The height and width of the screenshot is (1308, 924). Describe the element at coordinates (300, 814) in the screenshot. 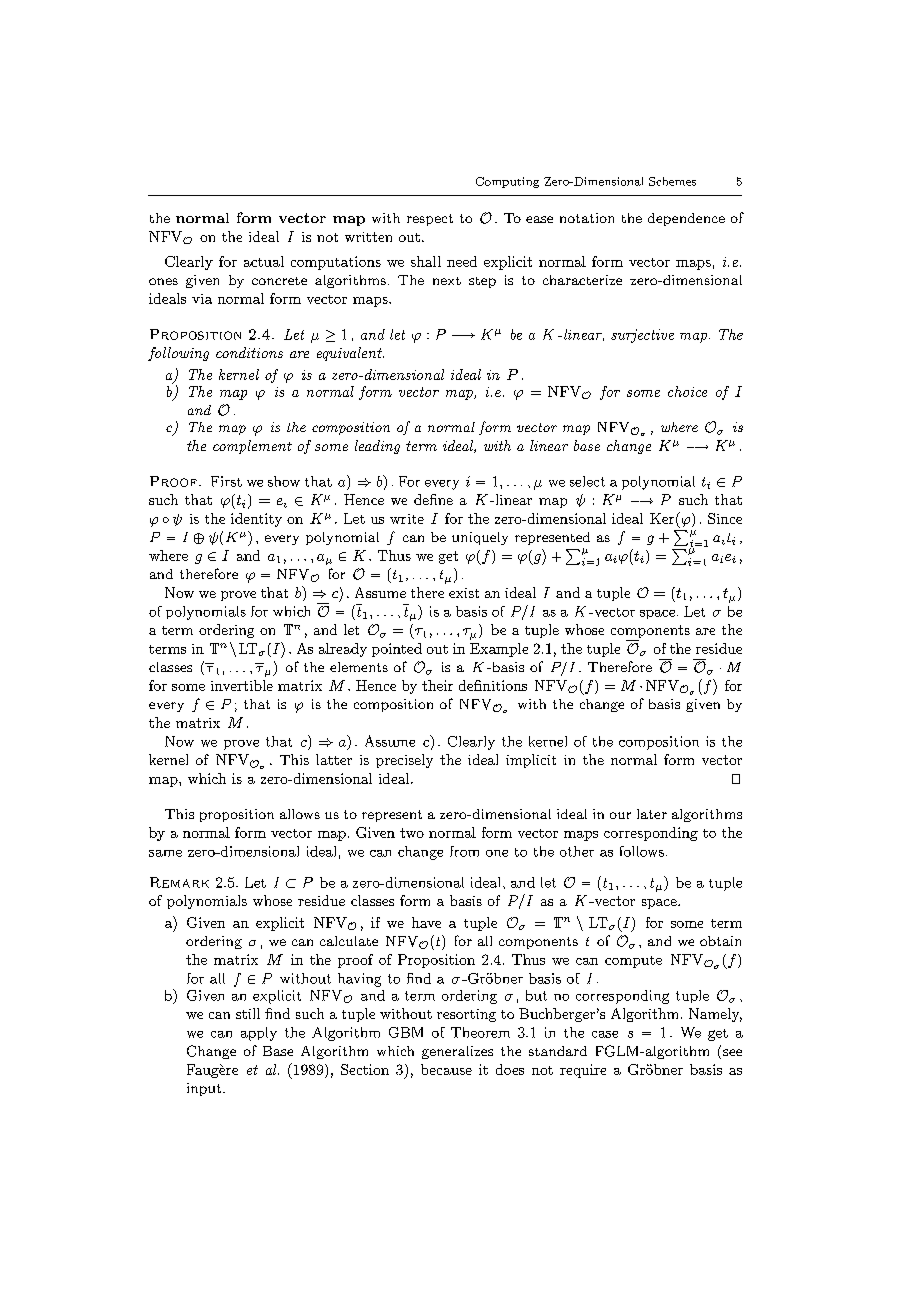

I see `allows` at that location.
